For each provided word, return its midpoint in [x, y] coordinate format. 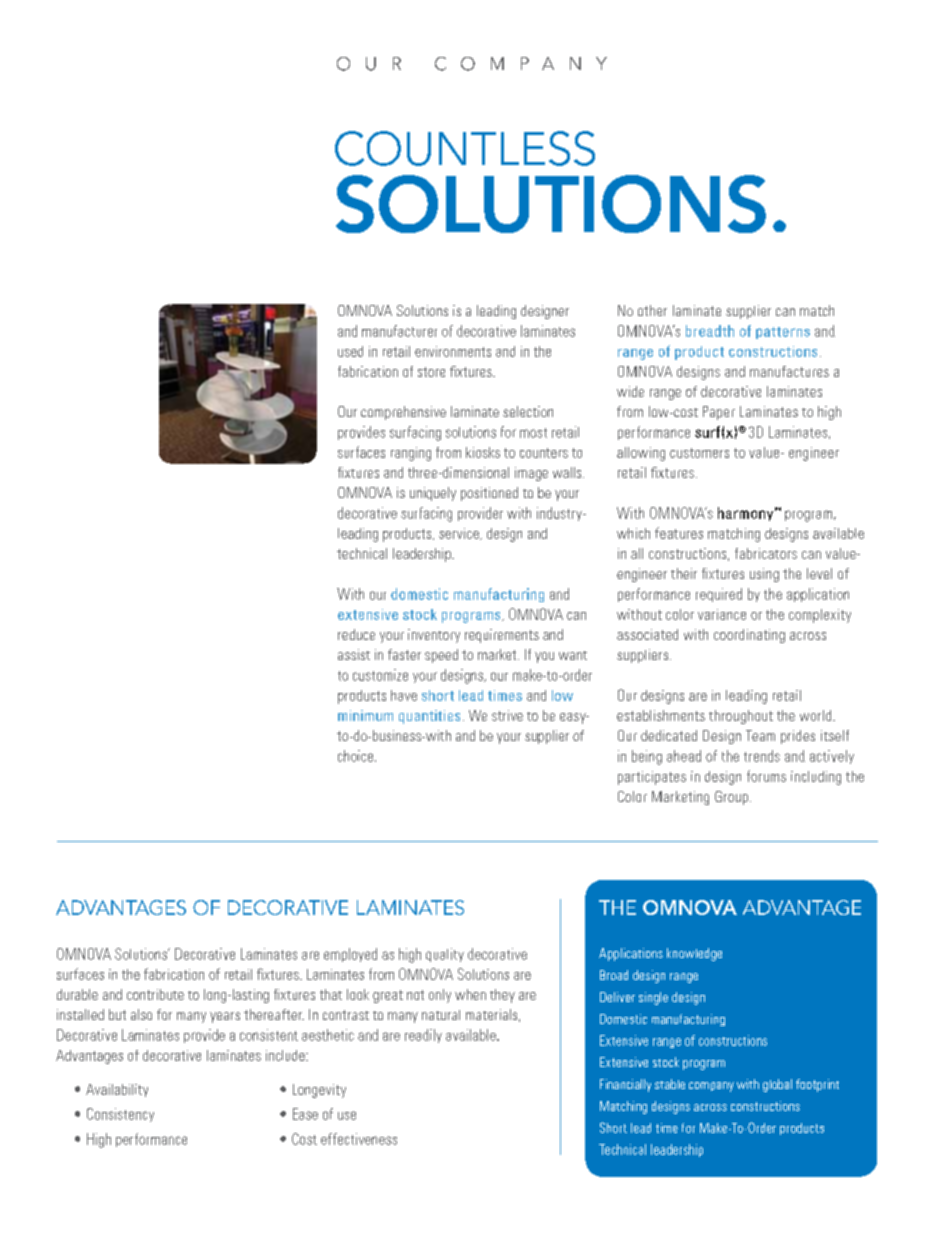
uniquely [433, 494]
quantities [429, 717]
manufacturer [399, 331]
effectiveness [359, 1139]
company [711, 1087]
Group [733, 798]
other [652, 310]
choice [357, 756]
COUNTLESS [465, 148]
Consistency [120, 1115]
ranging [411, 454]
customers [699, 453]
